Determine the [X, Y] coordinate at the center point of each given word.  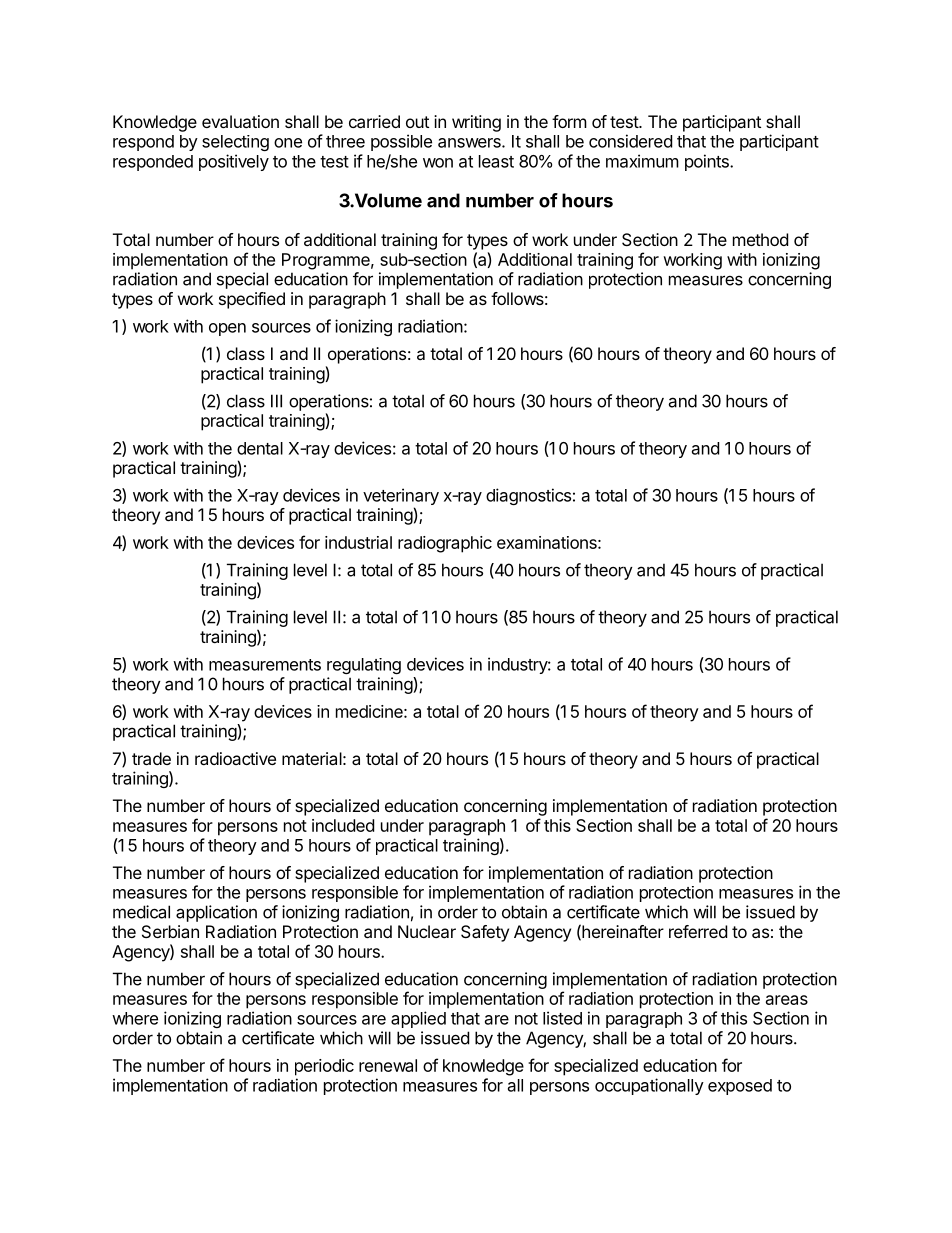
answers [470, 143]
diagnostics [528, 496]
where [135, 1018]
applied [418, 1019]
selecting [235, 143]
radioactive [235, 758]
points [708, 162]
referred [698, 931]
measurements [265, 665]
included [343, 825]
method [760, 239]
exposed [740, 1087]
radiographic [445, 544]
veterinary [401, 498]
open [227, 329]
